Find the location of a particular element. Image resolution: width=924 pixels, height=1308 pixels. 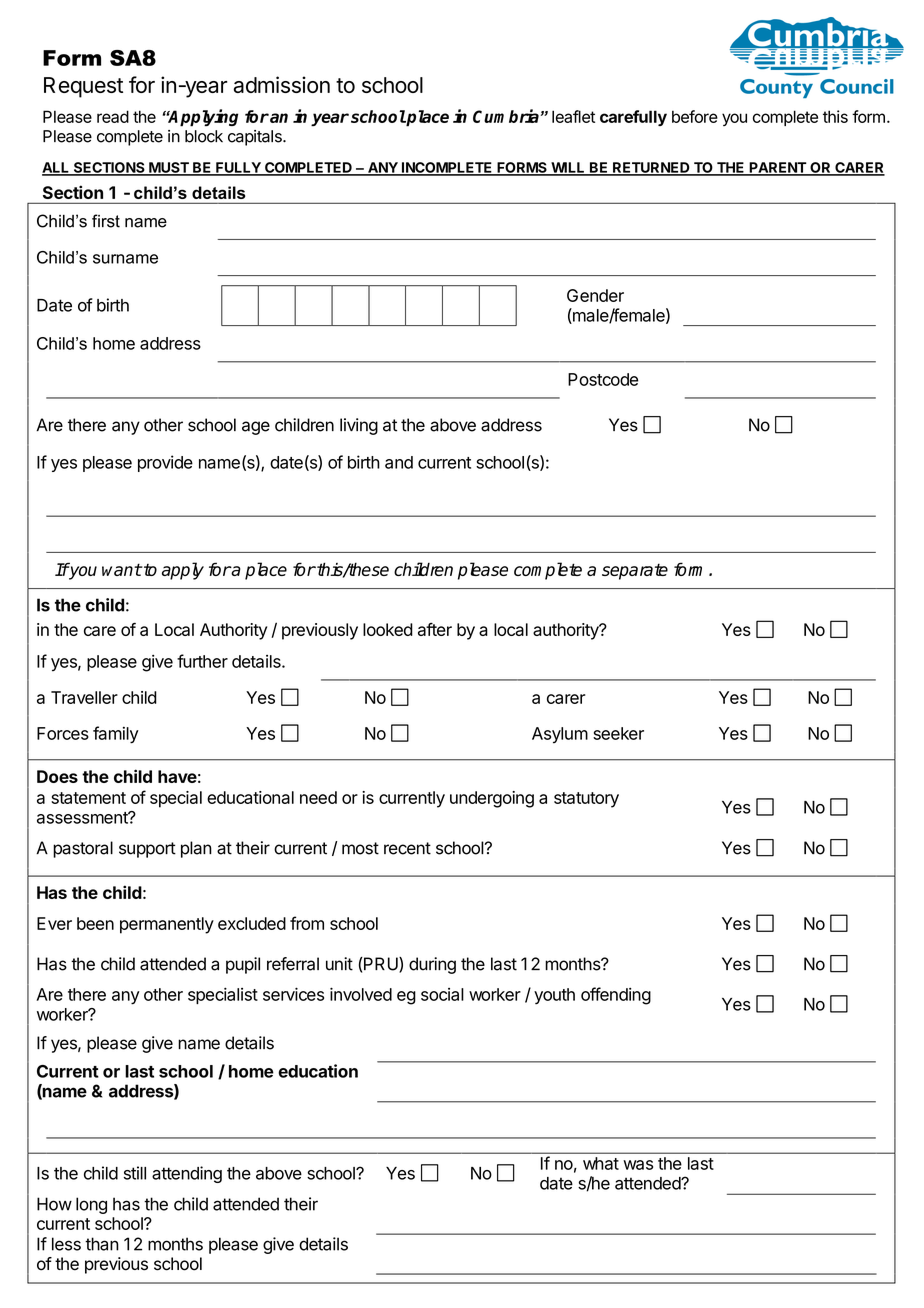

what is located at coordinates (601, 1163).
